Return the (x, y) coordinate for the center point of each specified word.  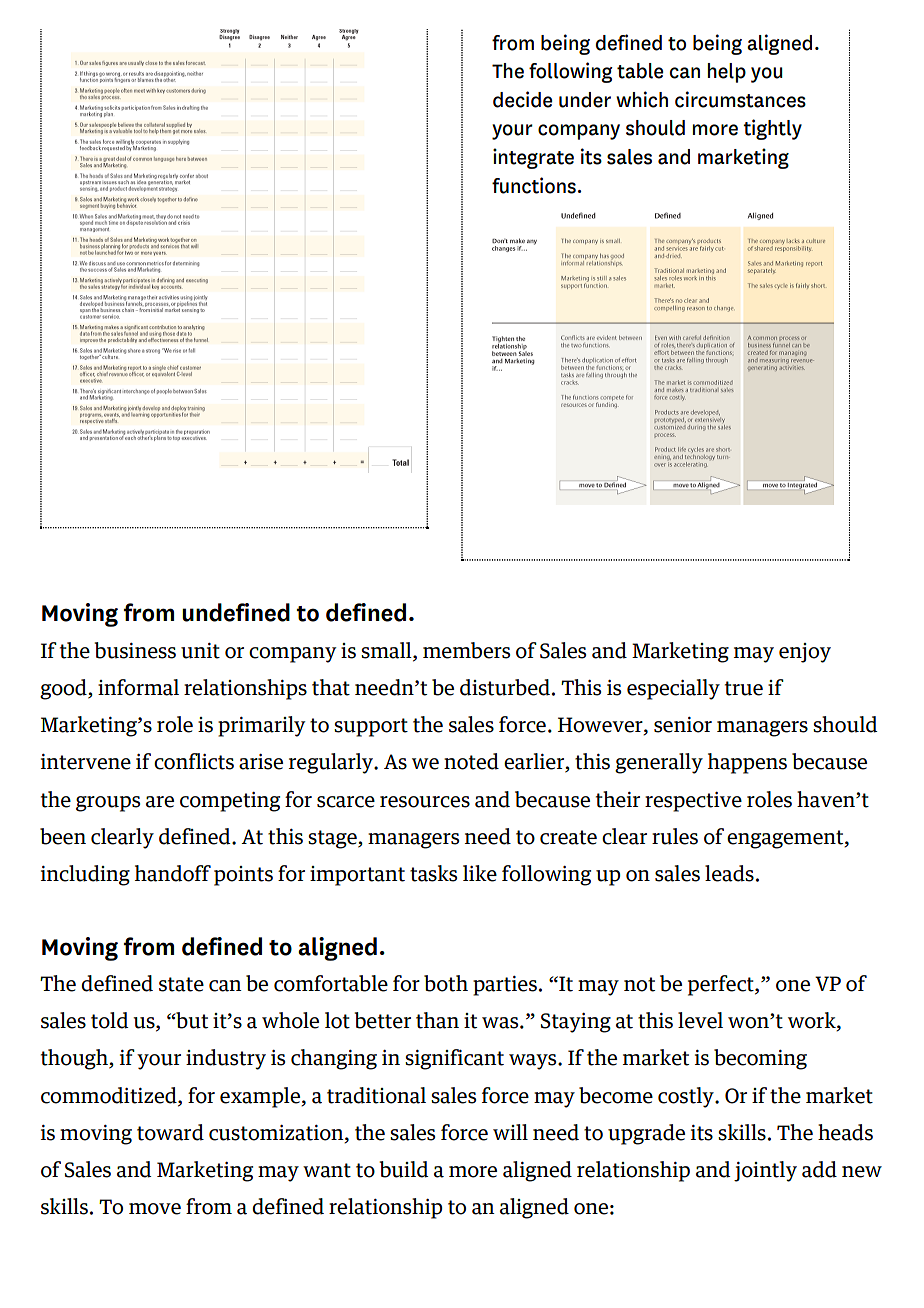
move (155, 1209)
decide (522, 99)
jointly (765, 1171)
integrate (533, 158)
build (404, 1169)
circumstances (740, 99)
